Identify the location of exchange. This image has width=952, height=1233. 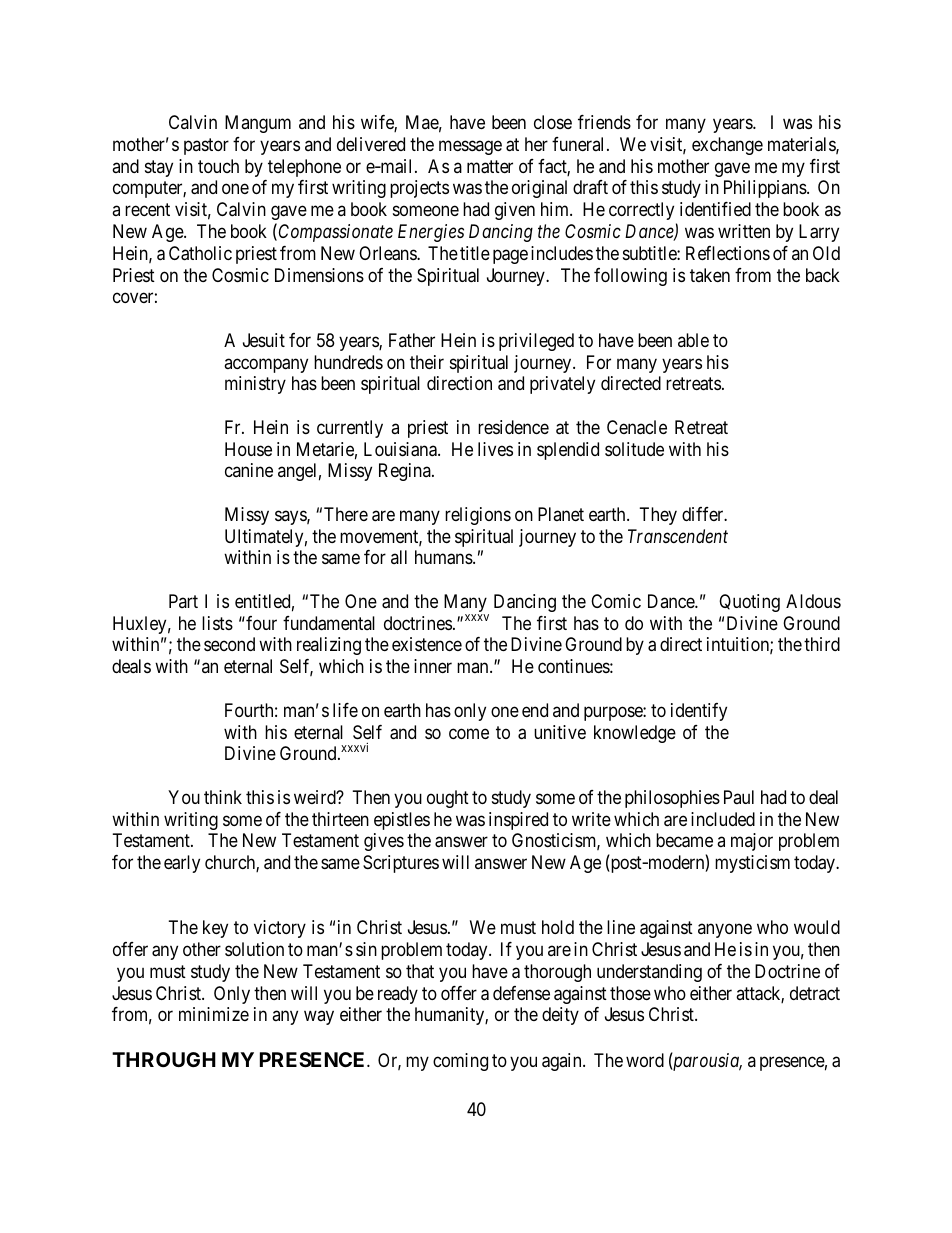
(727, 146).
